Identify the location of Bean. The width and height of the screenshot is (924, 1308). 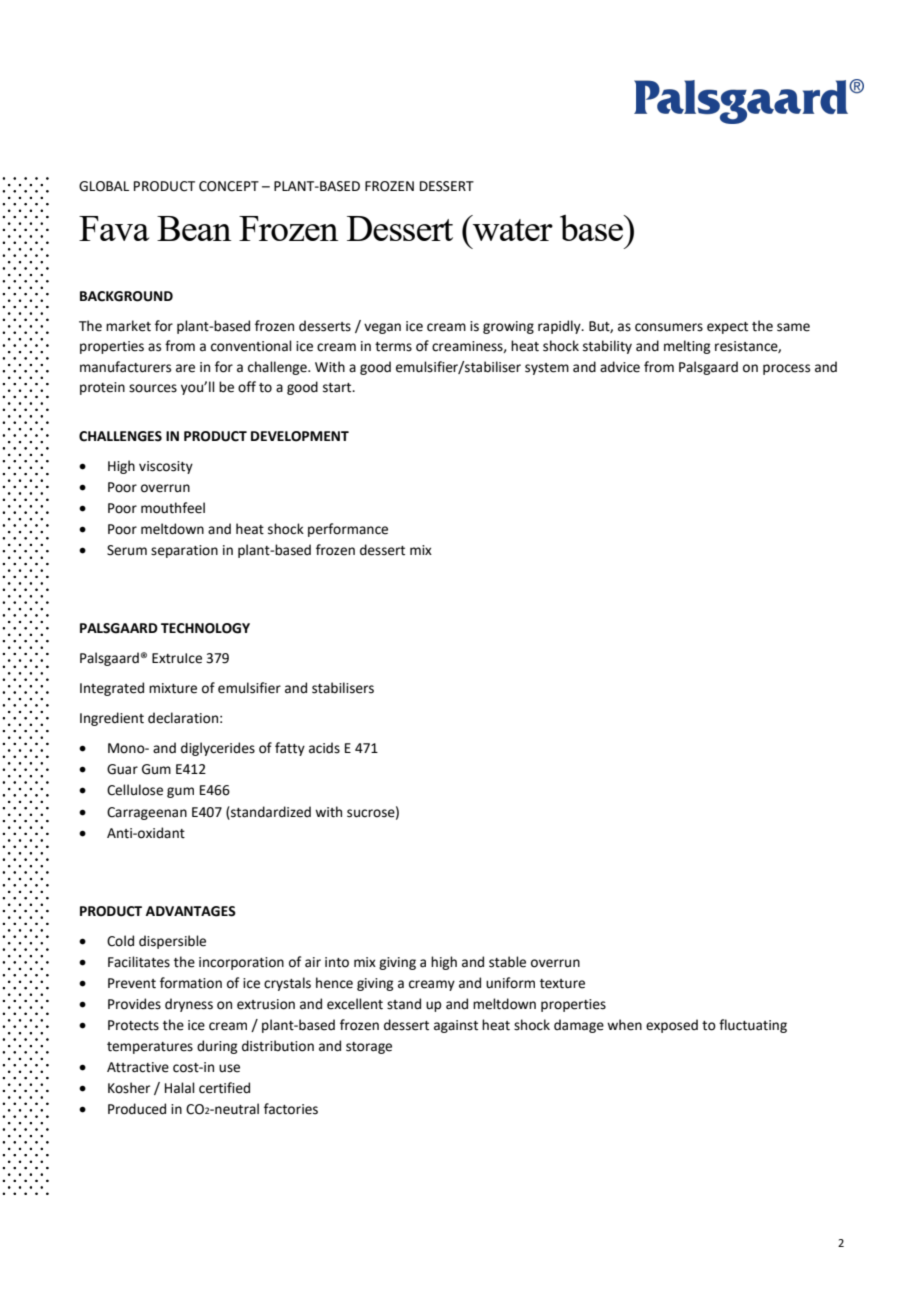
(194, 228).
